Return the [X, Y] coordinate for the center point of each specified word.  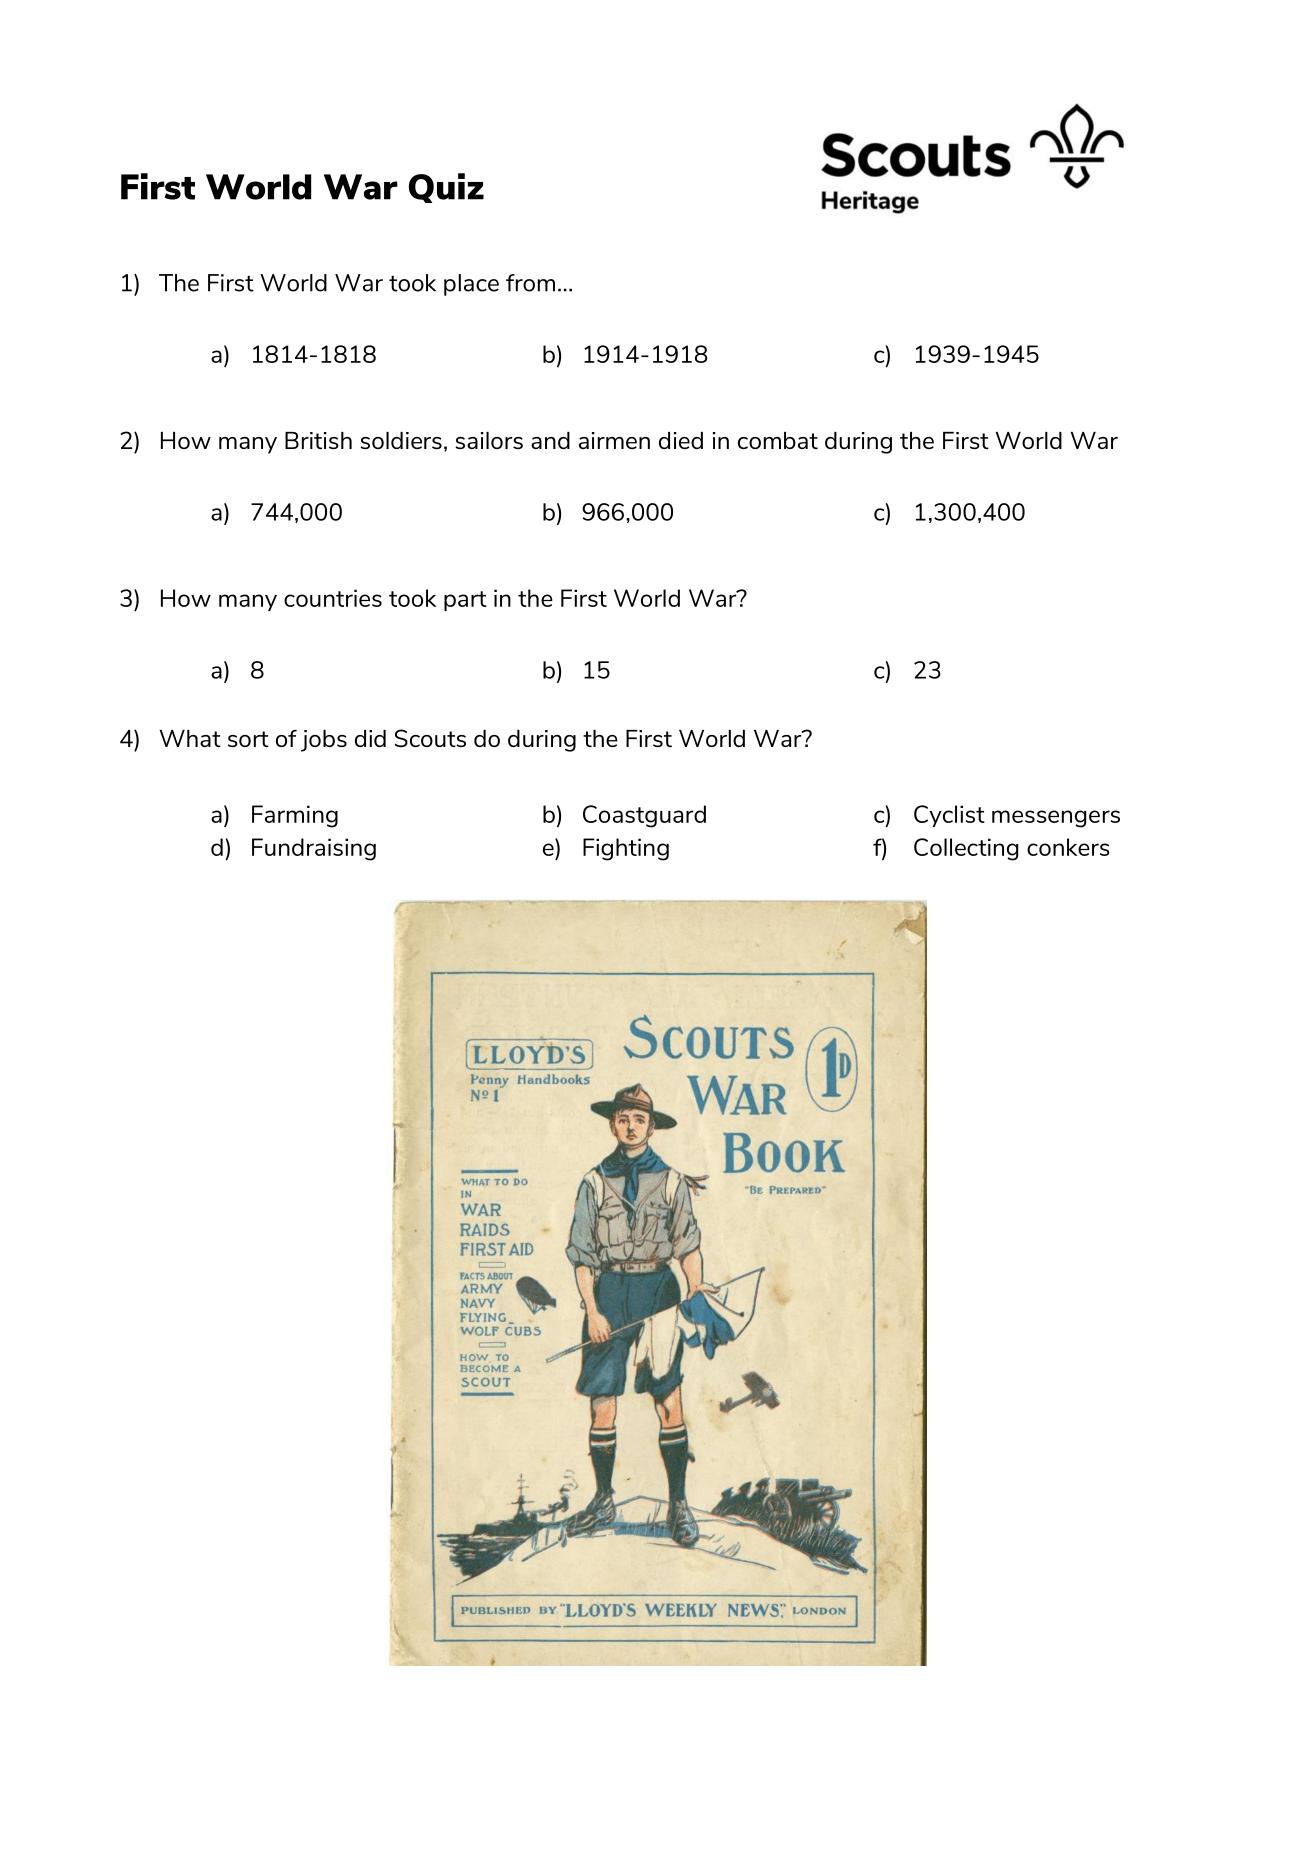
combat [778, 440]
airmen [614, 440]
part [465, 601]
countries [333, 598]
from [530, 283]
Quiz [446, 188]
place [471, 285]
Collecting [966, 849]
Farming [295, 816]
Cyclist [949, 816]
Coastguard [644, 816]
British [318, 440]
